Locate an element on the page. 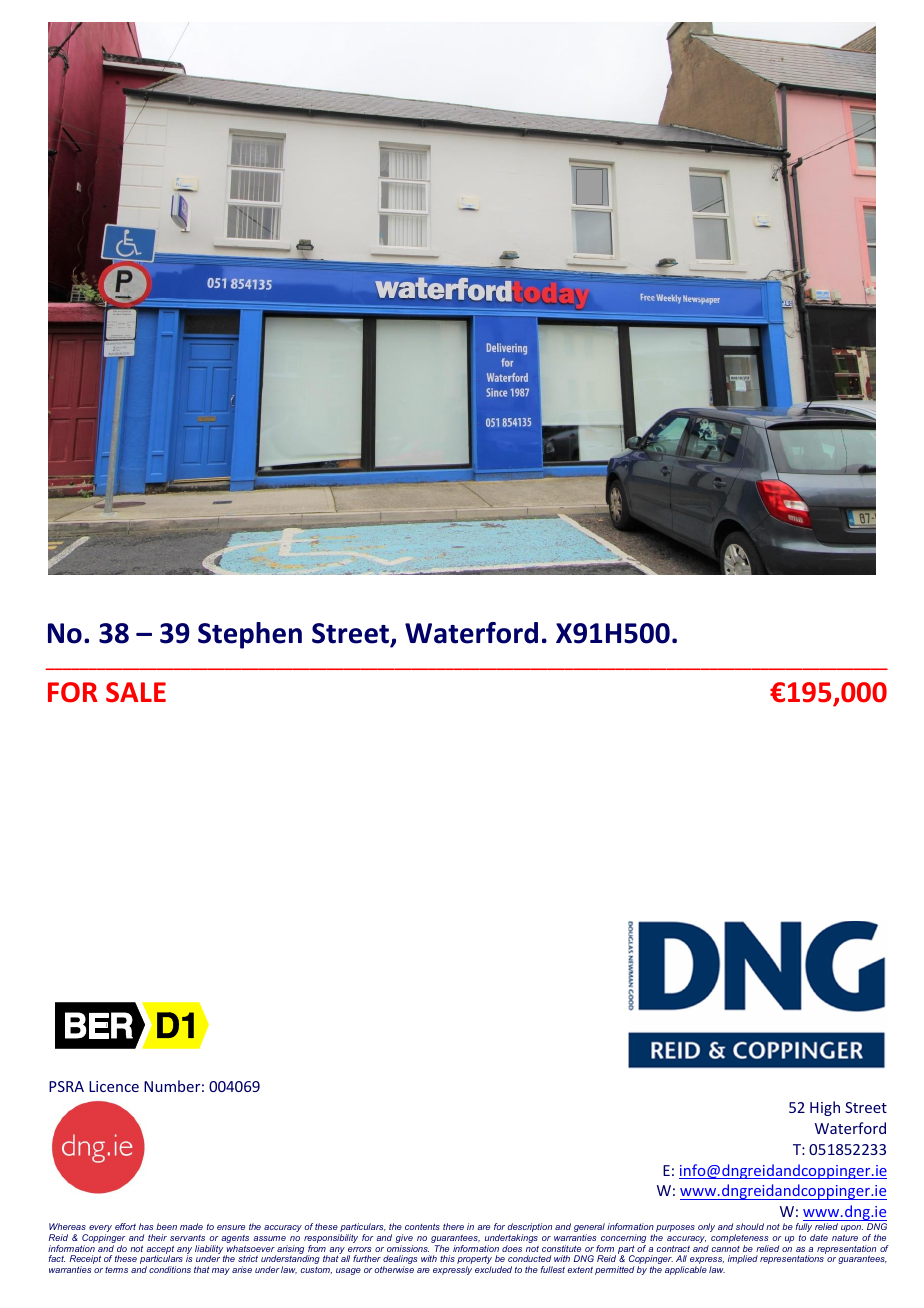 This page has width=924, height=1308. Licence is located at coordinates (114, 1086).
